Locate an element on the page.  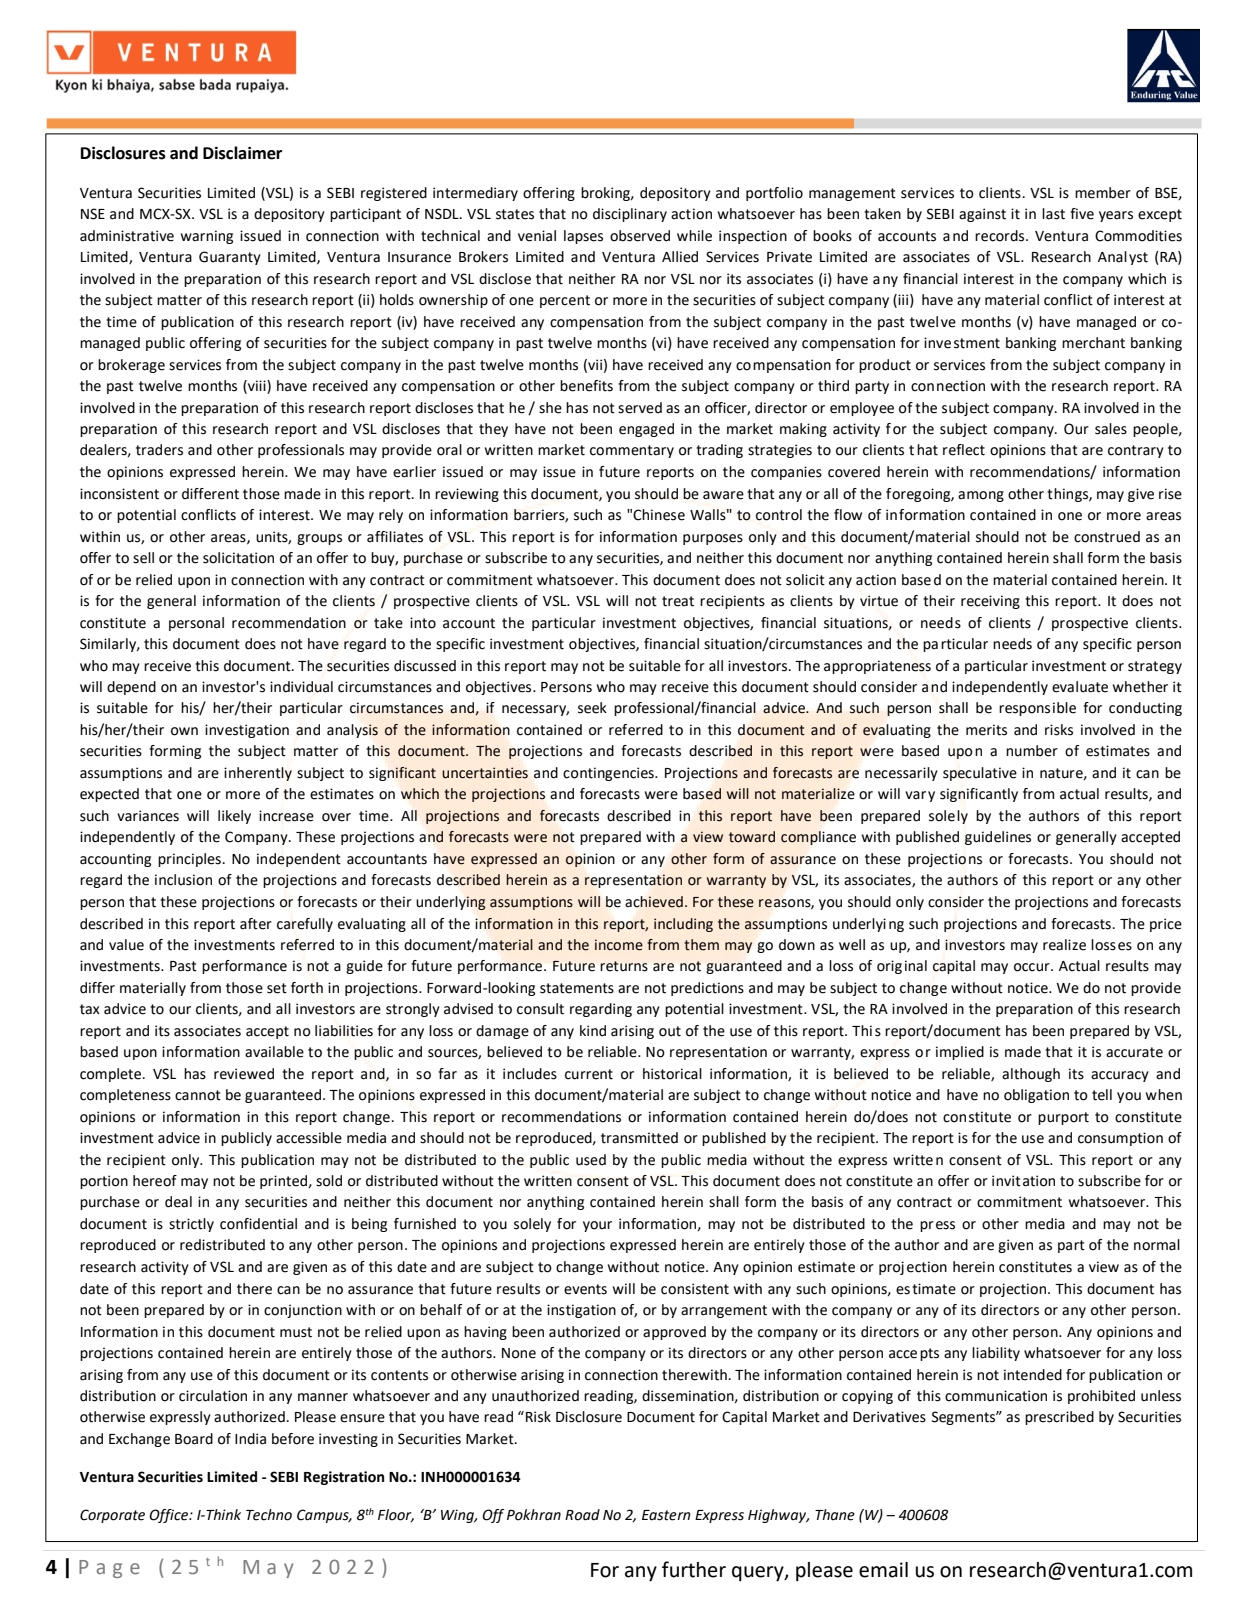
Techno is located at coordinates (269, 1515).
